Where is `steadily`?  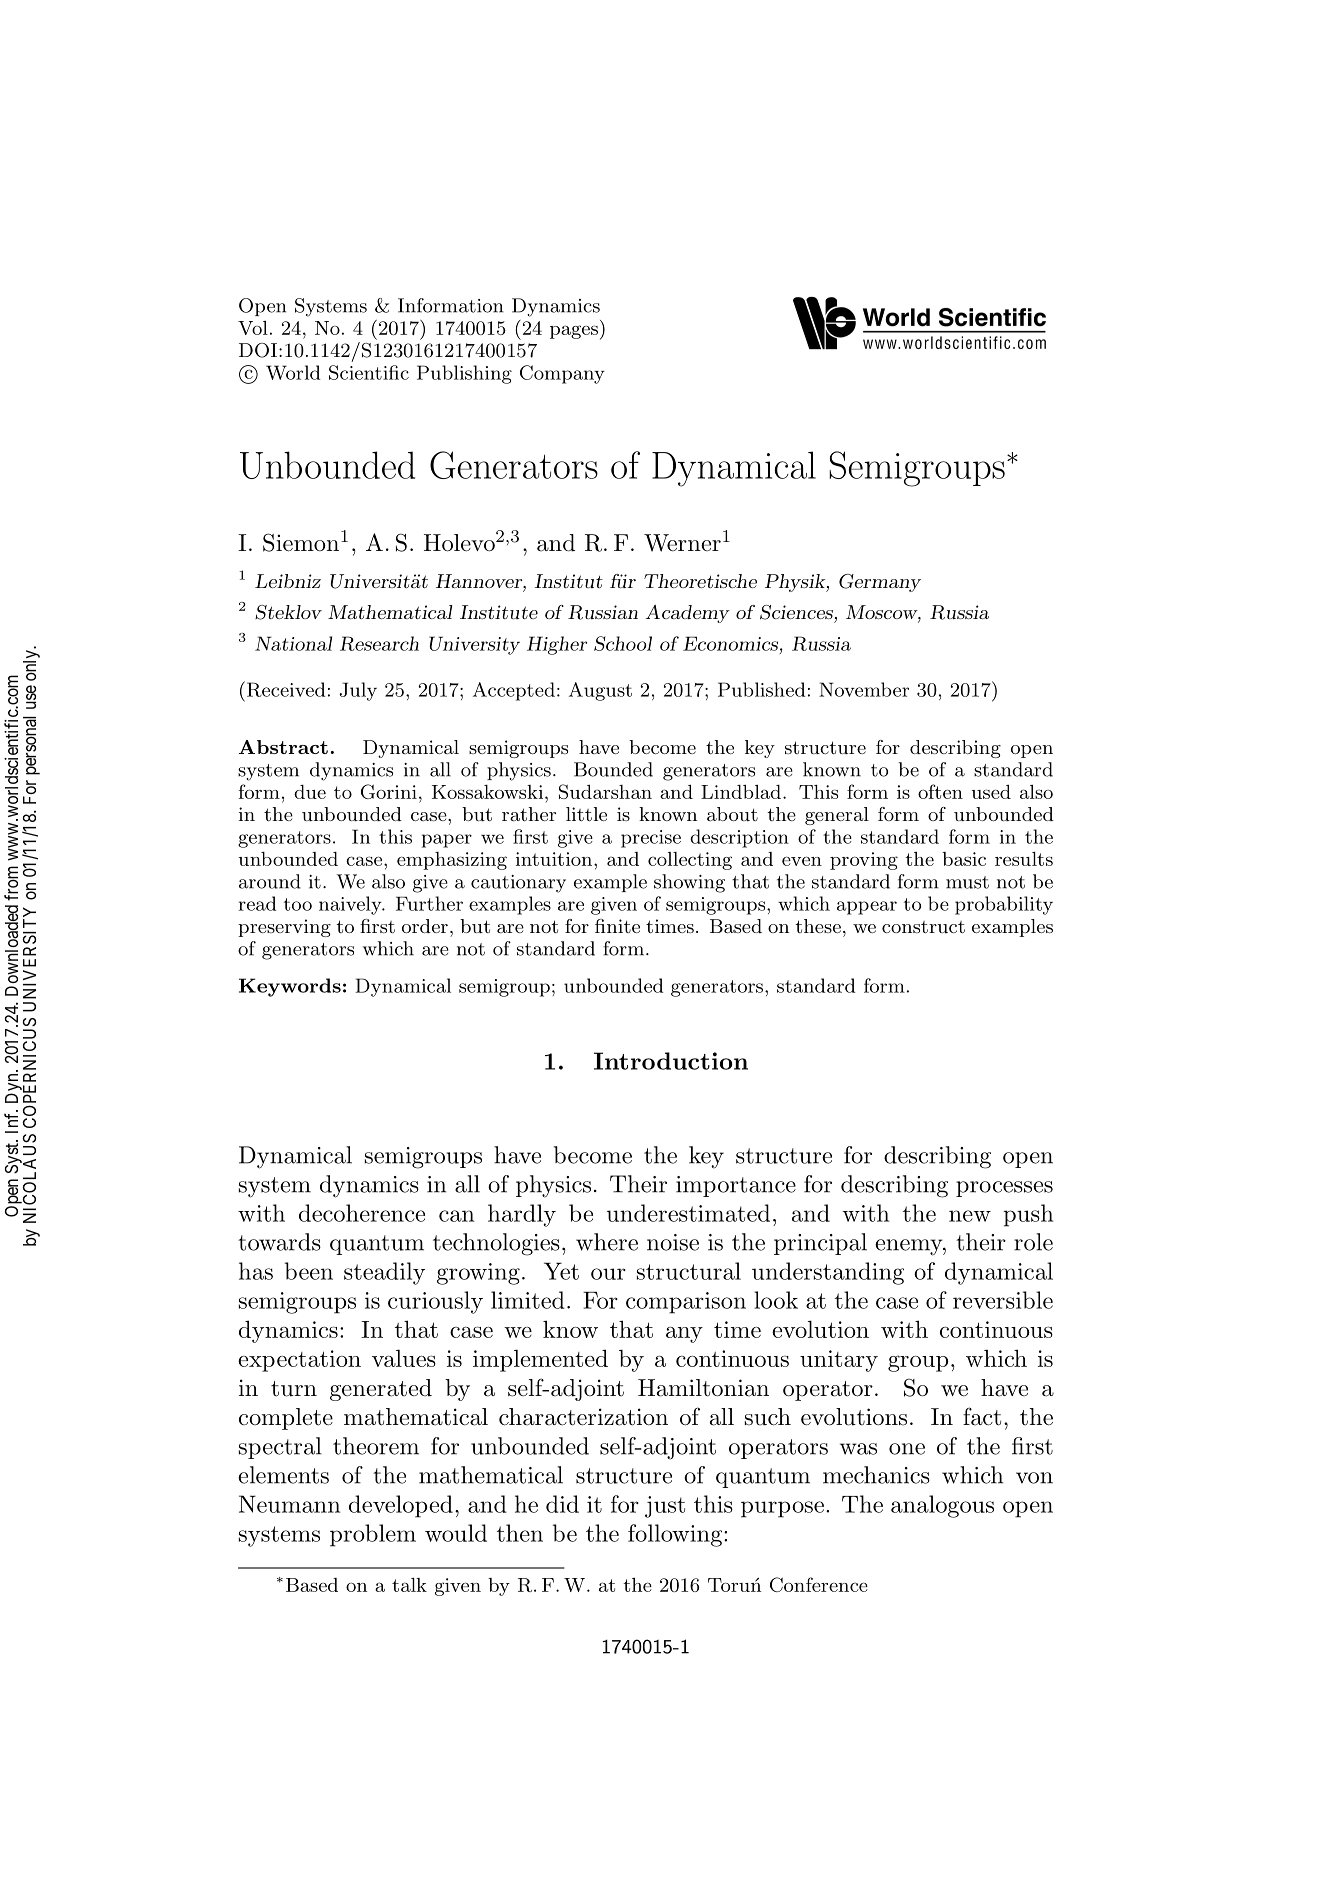 steadily is located at coordinates (384, 1273).
